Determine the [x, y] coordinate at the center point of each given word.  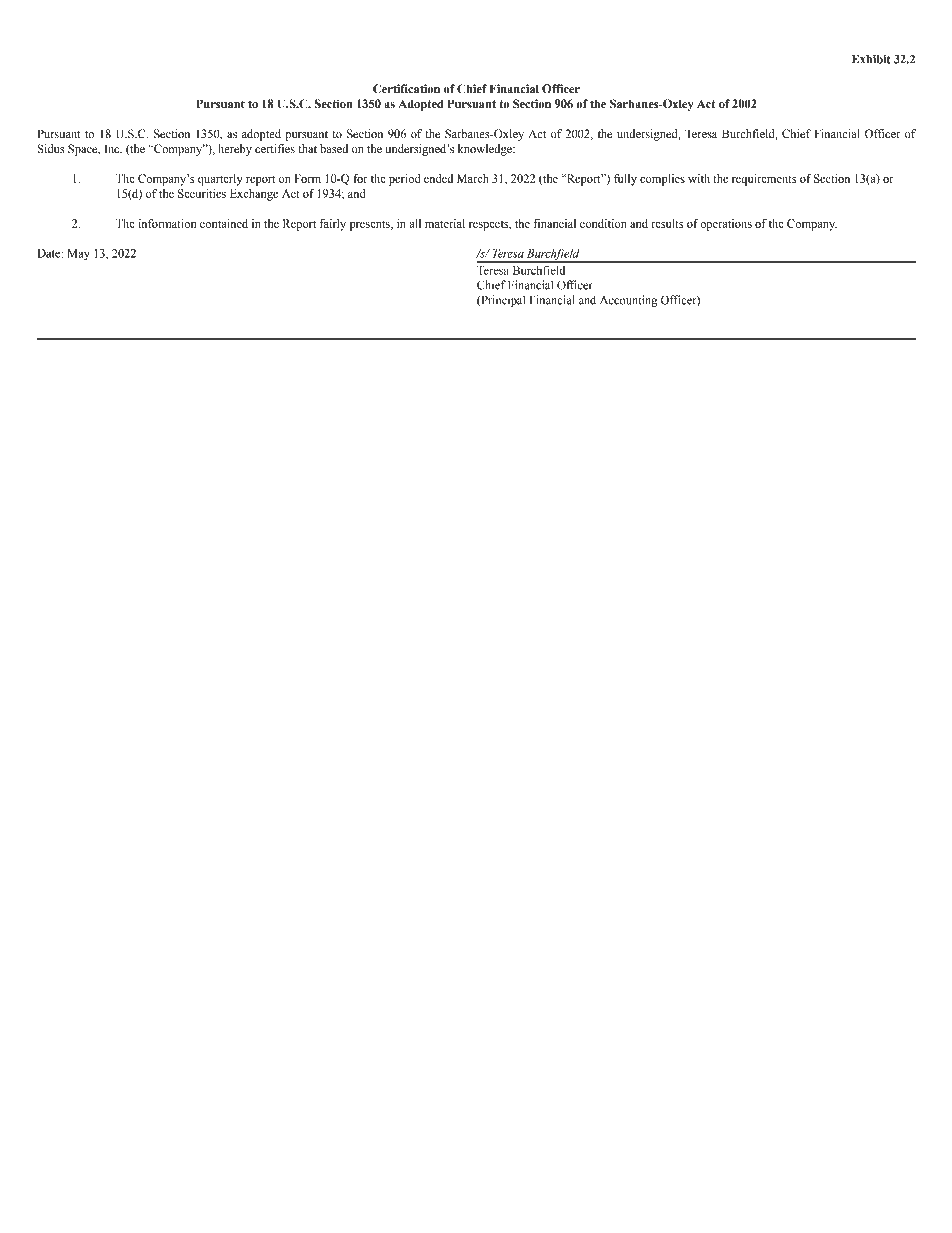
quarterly [220, 180]
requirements [764, 180]
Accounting [628, 301]
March [473, 178]
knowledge [486, 150]
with [699, 178]
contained [224, 223]
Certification [406, 89]
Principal [502, 301]
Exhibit [871, 59]
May [79, 254]
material [445, 223]
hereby [235, 150]
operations [726, 225]
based [334, 149]
